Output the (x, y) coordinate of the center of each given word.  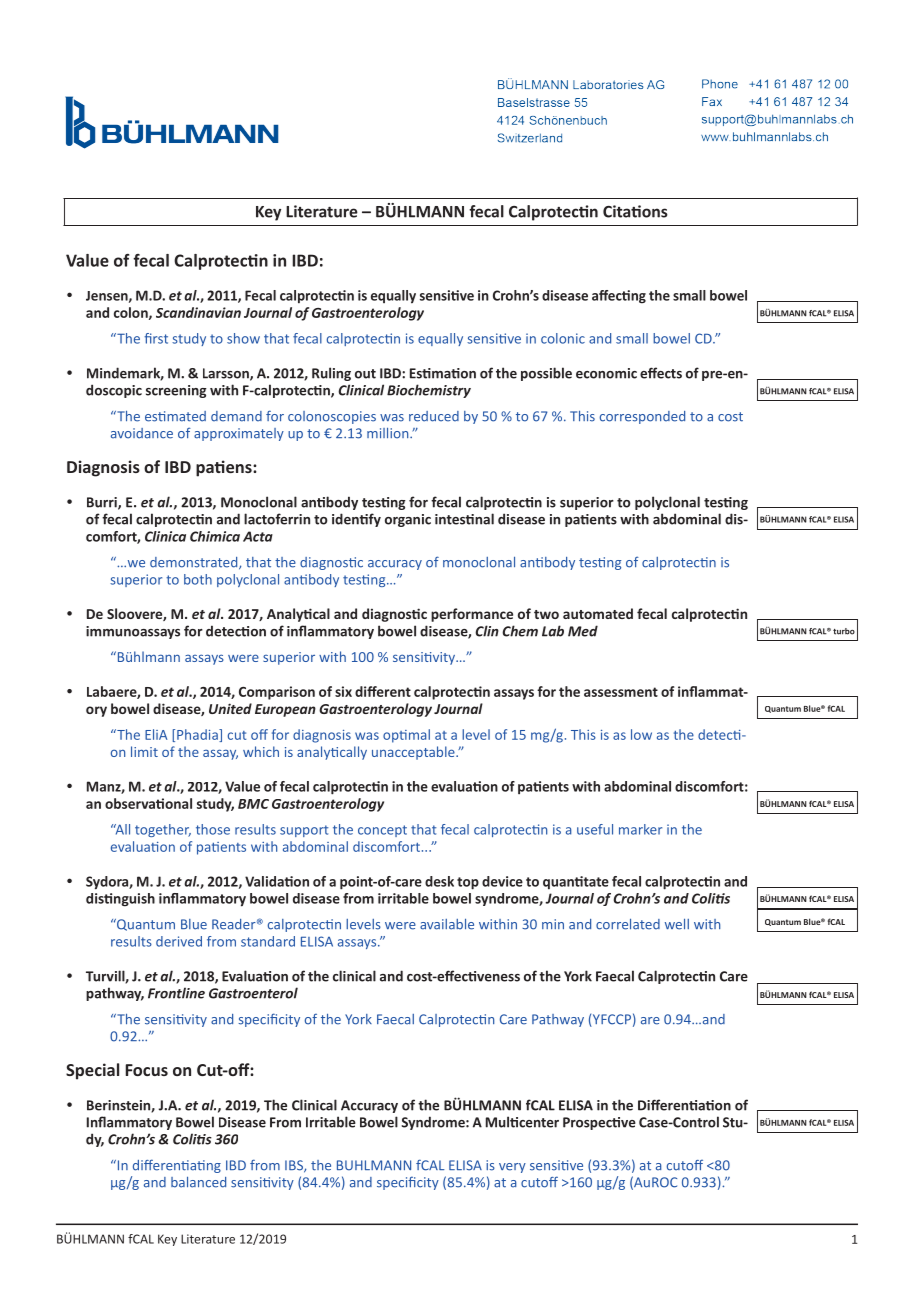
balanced (198, 1182)
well (677, 924)
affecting (619, 297)
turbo (844, 631)
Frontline (176, 993)
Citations (635, 211)
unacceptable (414, 753)
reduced (434, 416)
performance (472, 615)
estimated (175, 416)
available (447, 924)
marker (640, 829)
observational (148, 803)
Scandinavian (198, 312)
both (198, 579)
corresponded (642, 417)
